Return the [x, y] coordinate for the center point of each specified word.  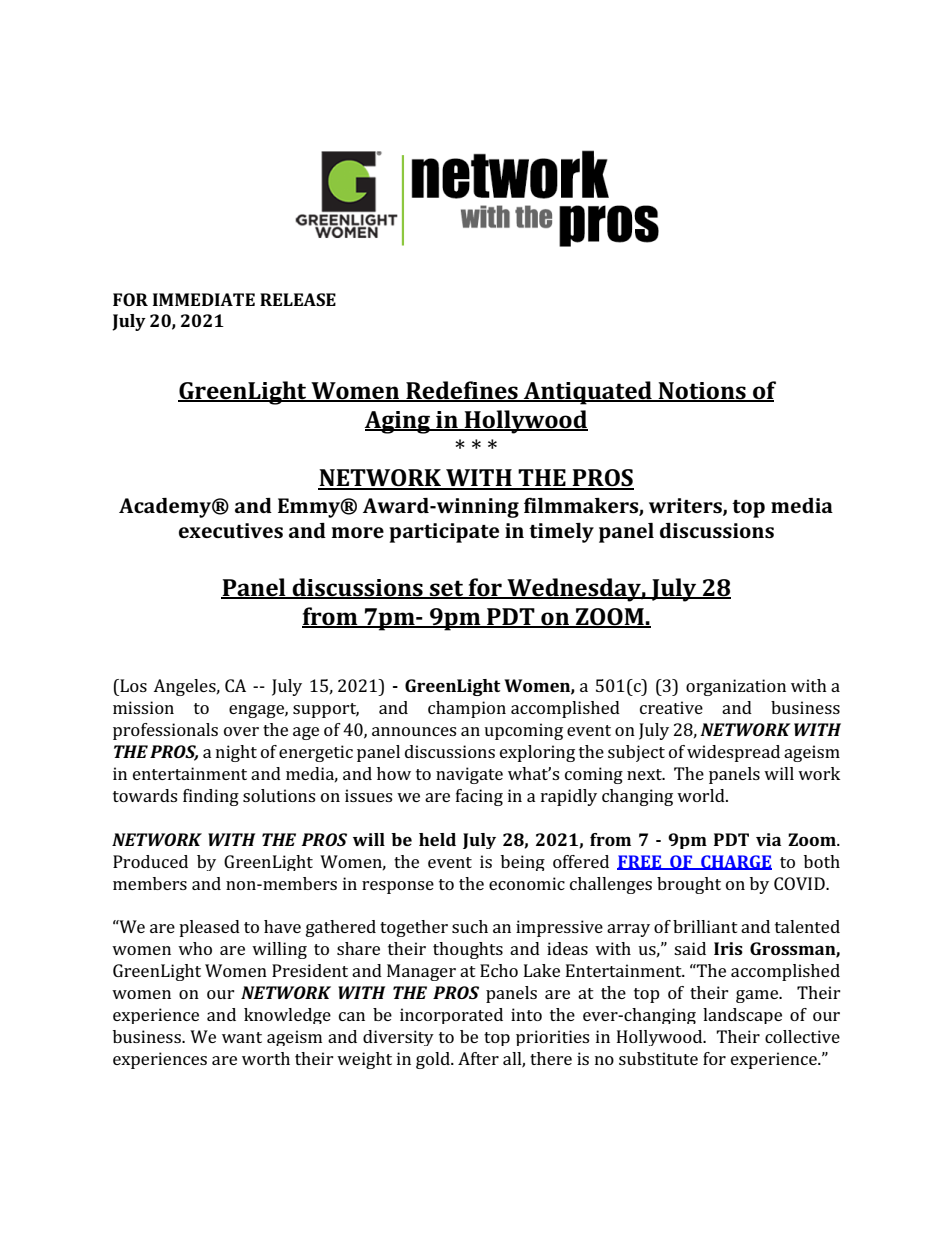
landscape [742, 1016]
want [242, 1037]
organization [736, 687]
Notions [702, 391]
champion [467, 709]
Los [132, 685]
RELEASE [298, 299]
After [478, 1058]
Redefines [462, 391]
